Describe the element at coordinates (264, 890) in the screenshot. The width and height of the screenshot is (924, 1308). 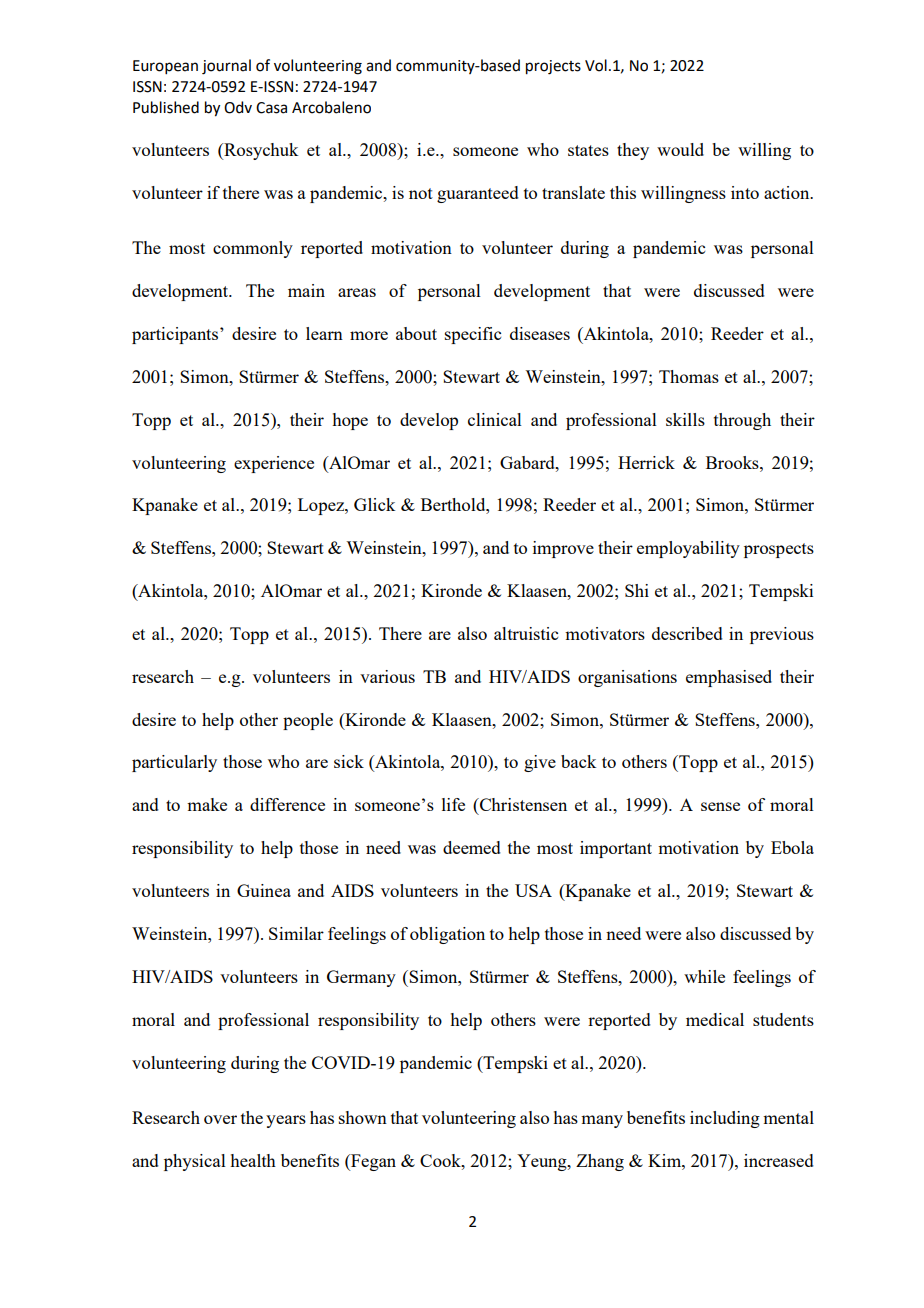
I see `Guinea` at that location.
